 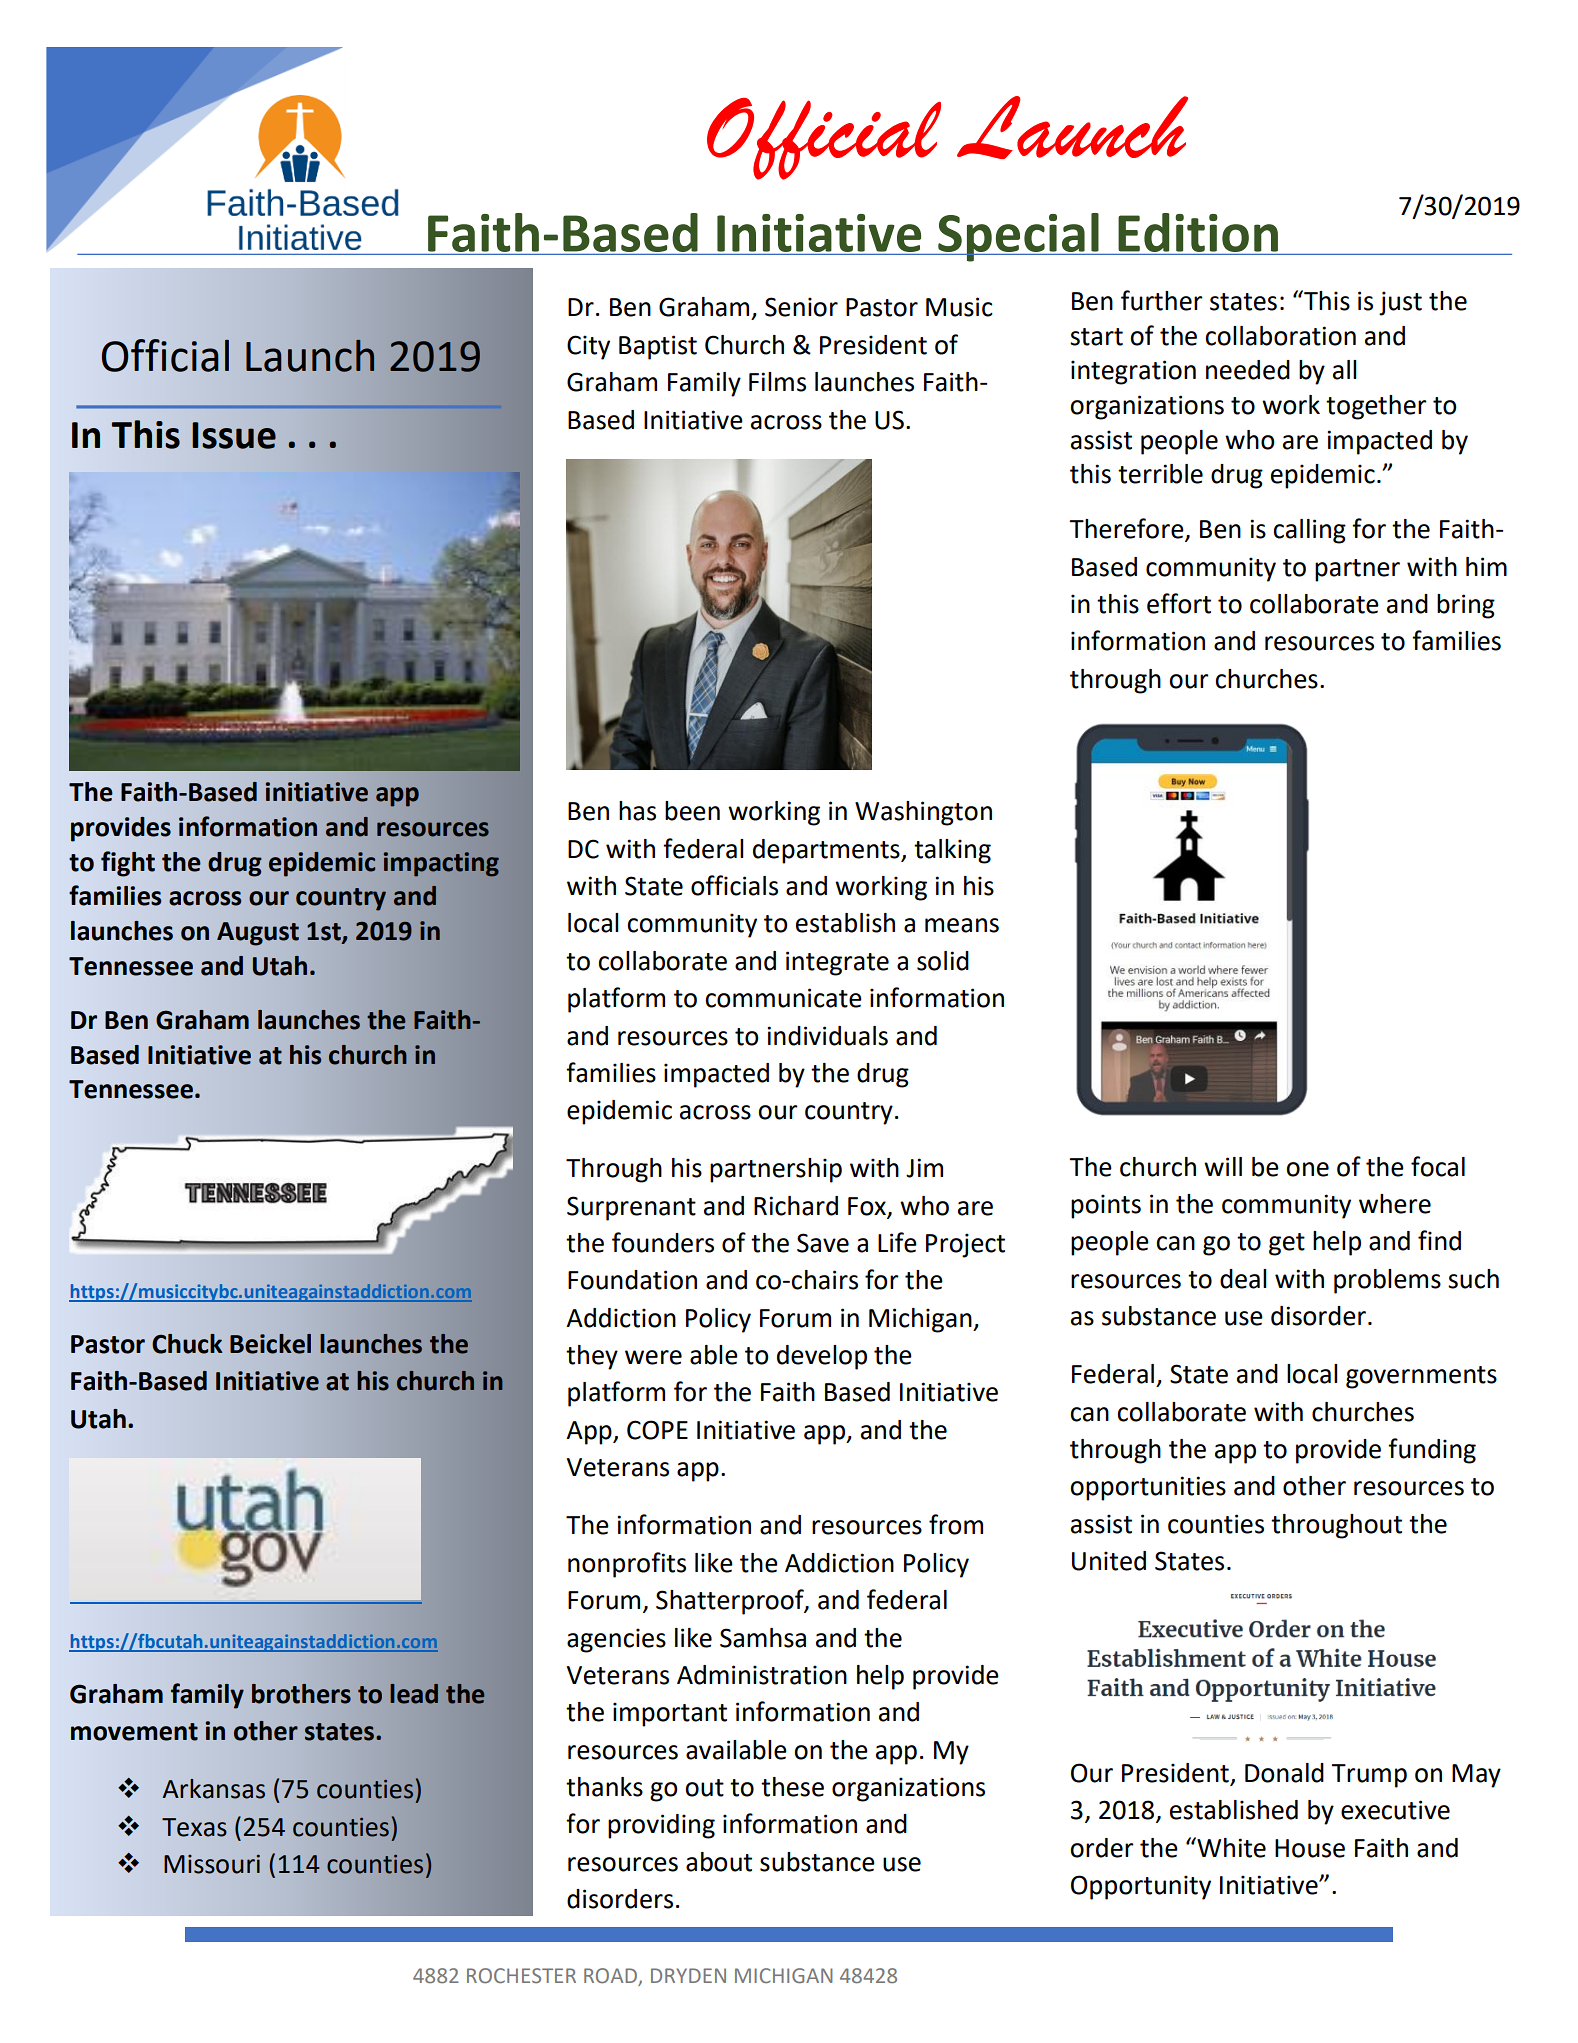 What do you see at coordinates (234, 435) in the screenshot?
I see `Issue` at bounding box center [234, 435].
